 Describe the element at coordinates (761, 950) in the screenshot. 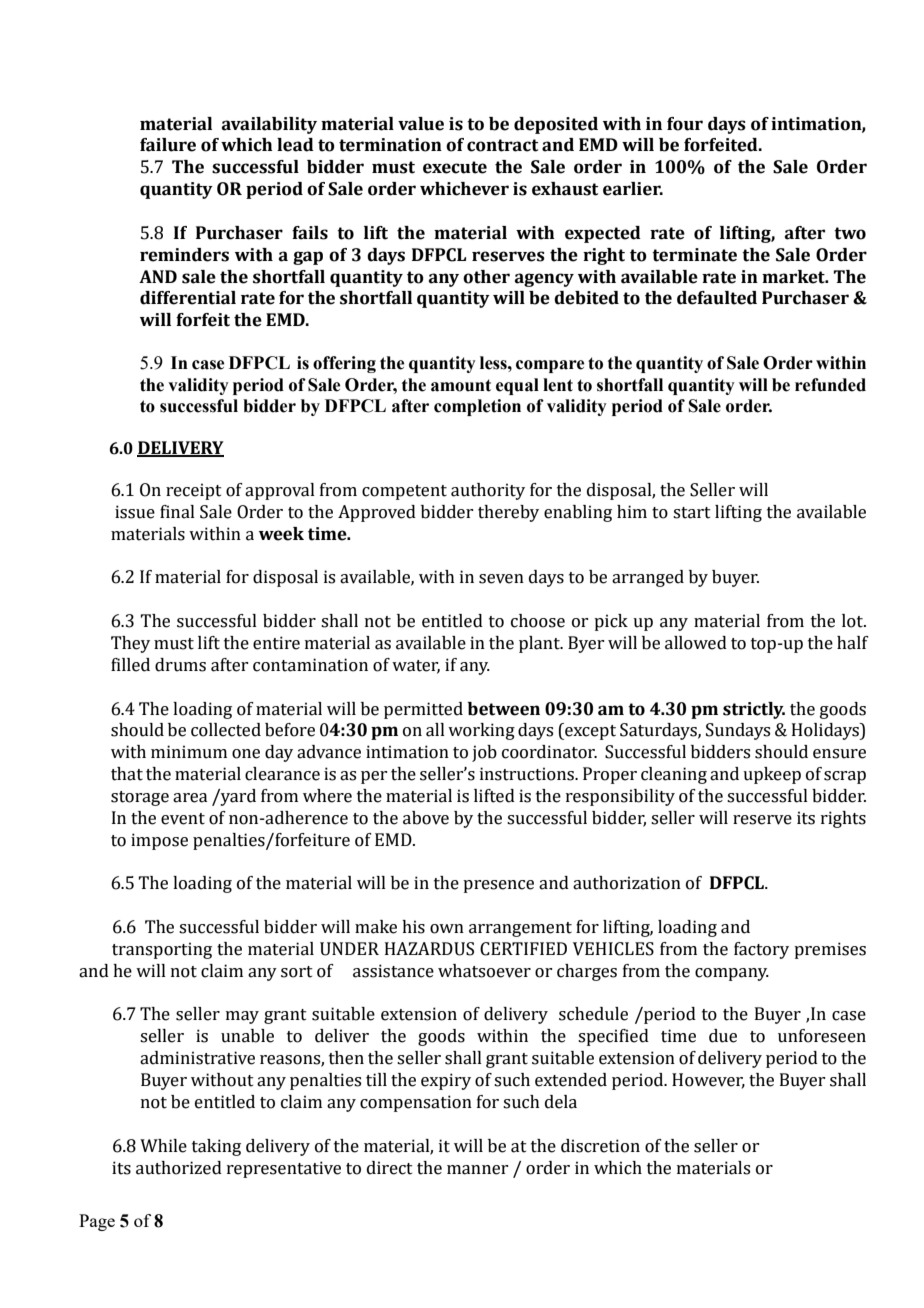

I see `factory` at that location.
